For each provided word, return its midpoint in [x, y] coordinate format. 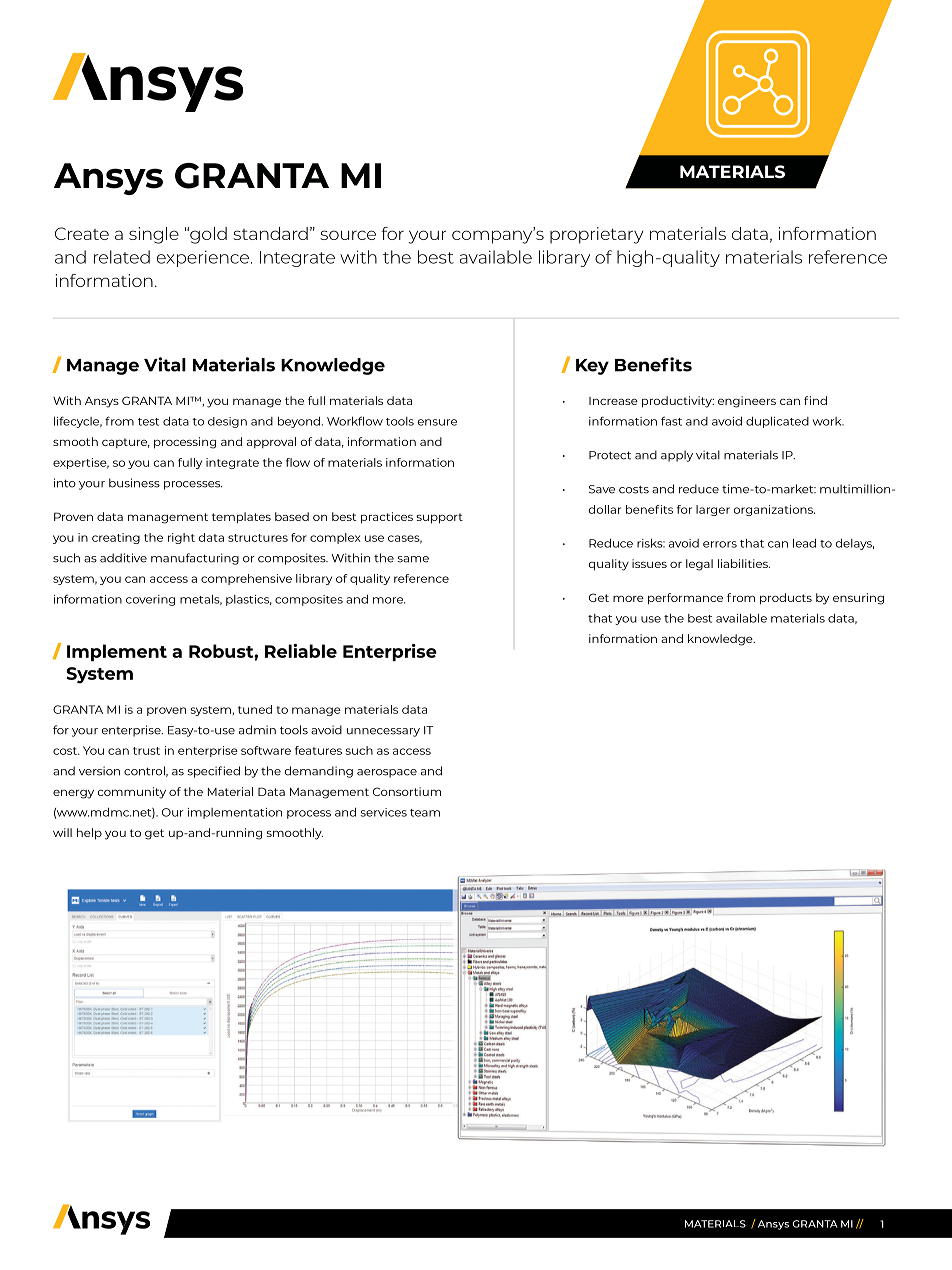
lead [804, 543]
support [440, 518]
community [132, 793]
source [348, 235]
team [425, 813]
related [122, 257]
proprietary [596, 235]
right [181, 538]
